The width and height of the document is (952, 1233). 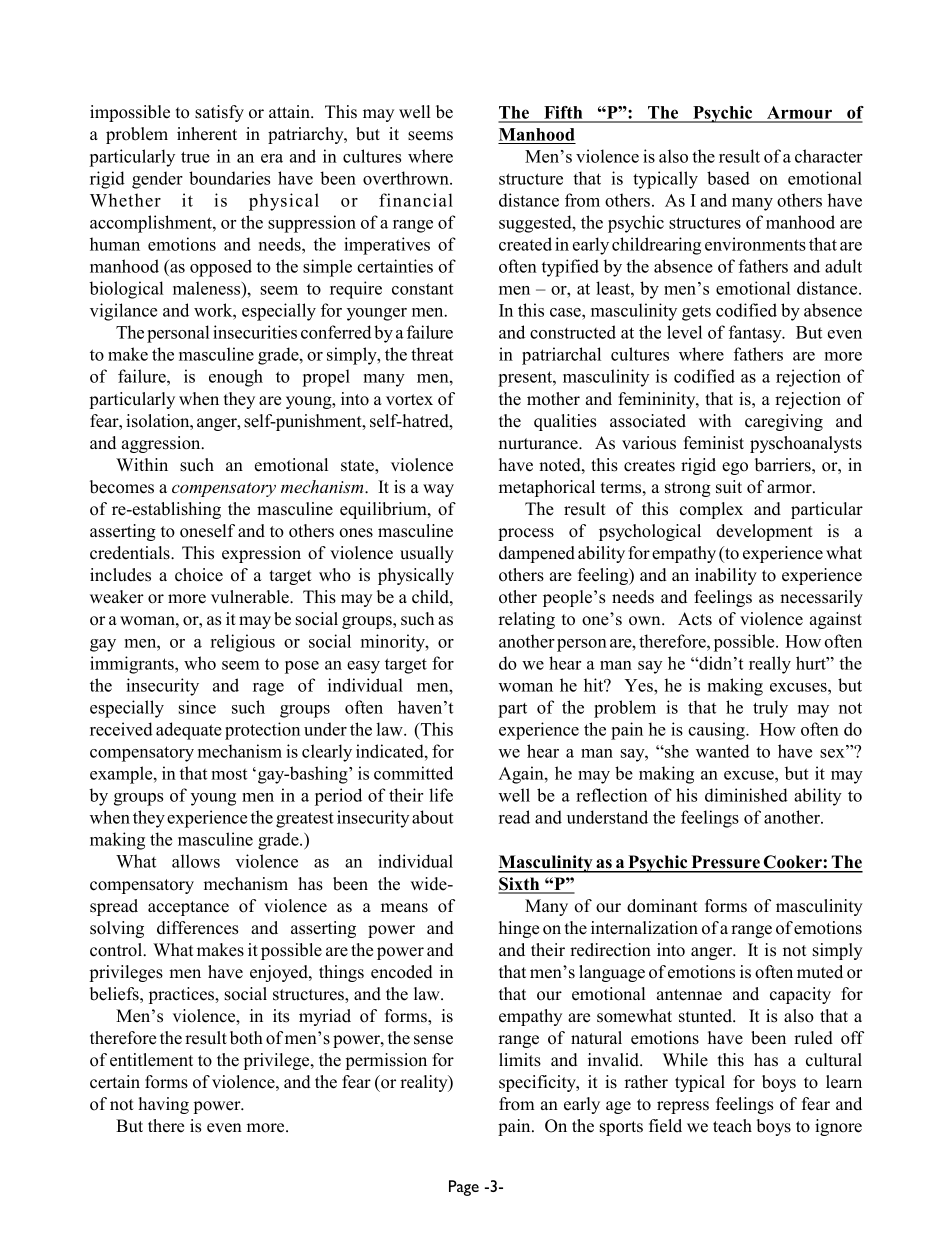 What do you see at coordinates (164, 1105) in the document?
I see `having` at bounding box center [164, 1105].
